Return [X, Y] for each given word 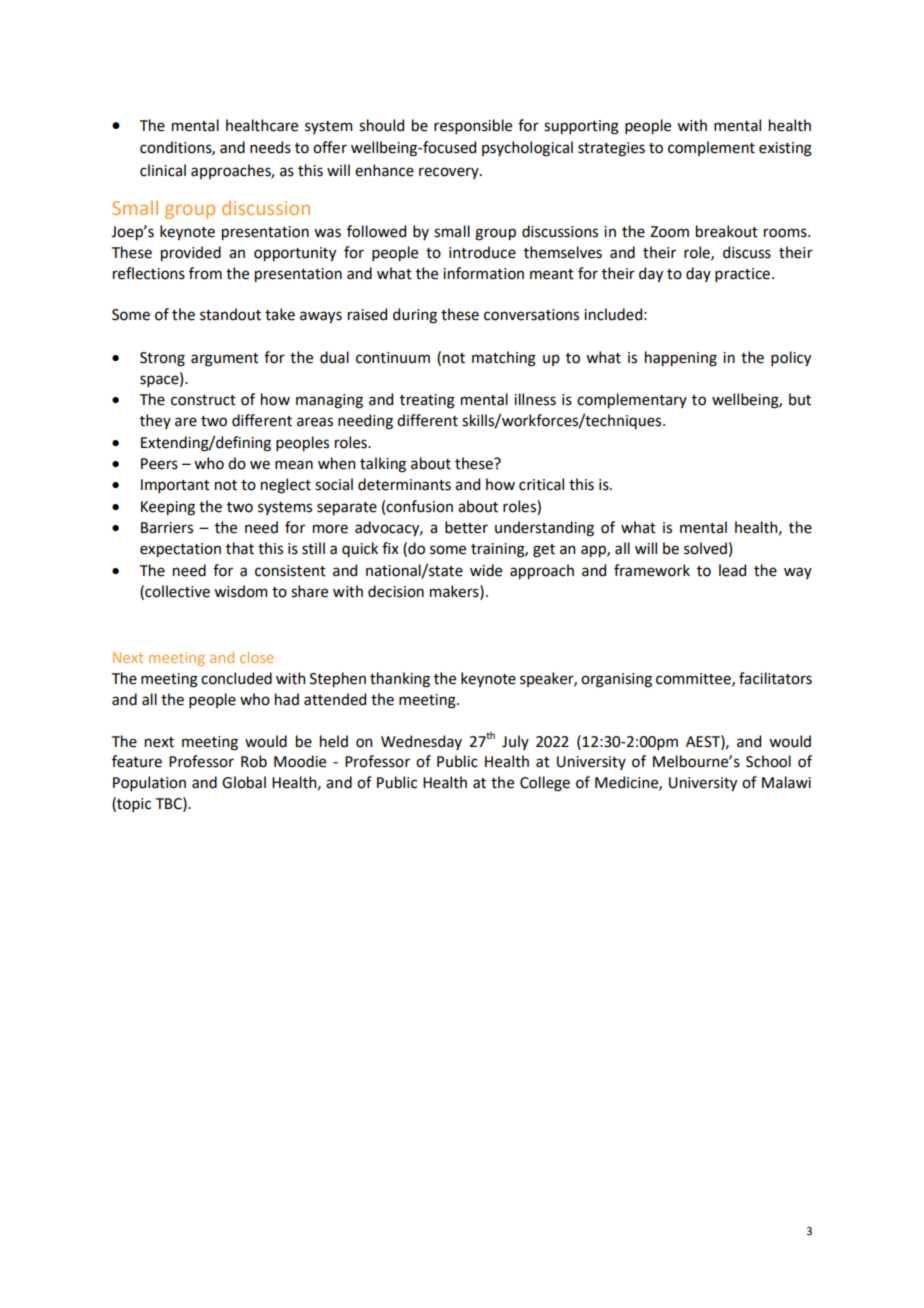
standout [230, 314]
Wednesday [421, 742]
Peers [159, 464]
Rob [254, 761]
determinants [404, 484]
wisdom [240, 591]
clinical [163, 170]
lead [732, 570]
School [768, 761]
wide [486, 570]
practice [742, 275]
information [483, 273]
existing [785, 149]
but [800, 399]
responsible [473, 126]
